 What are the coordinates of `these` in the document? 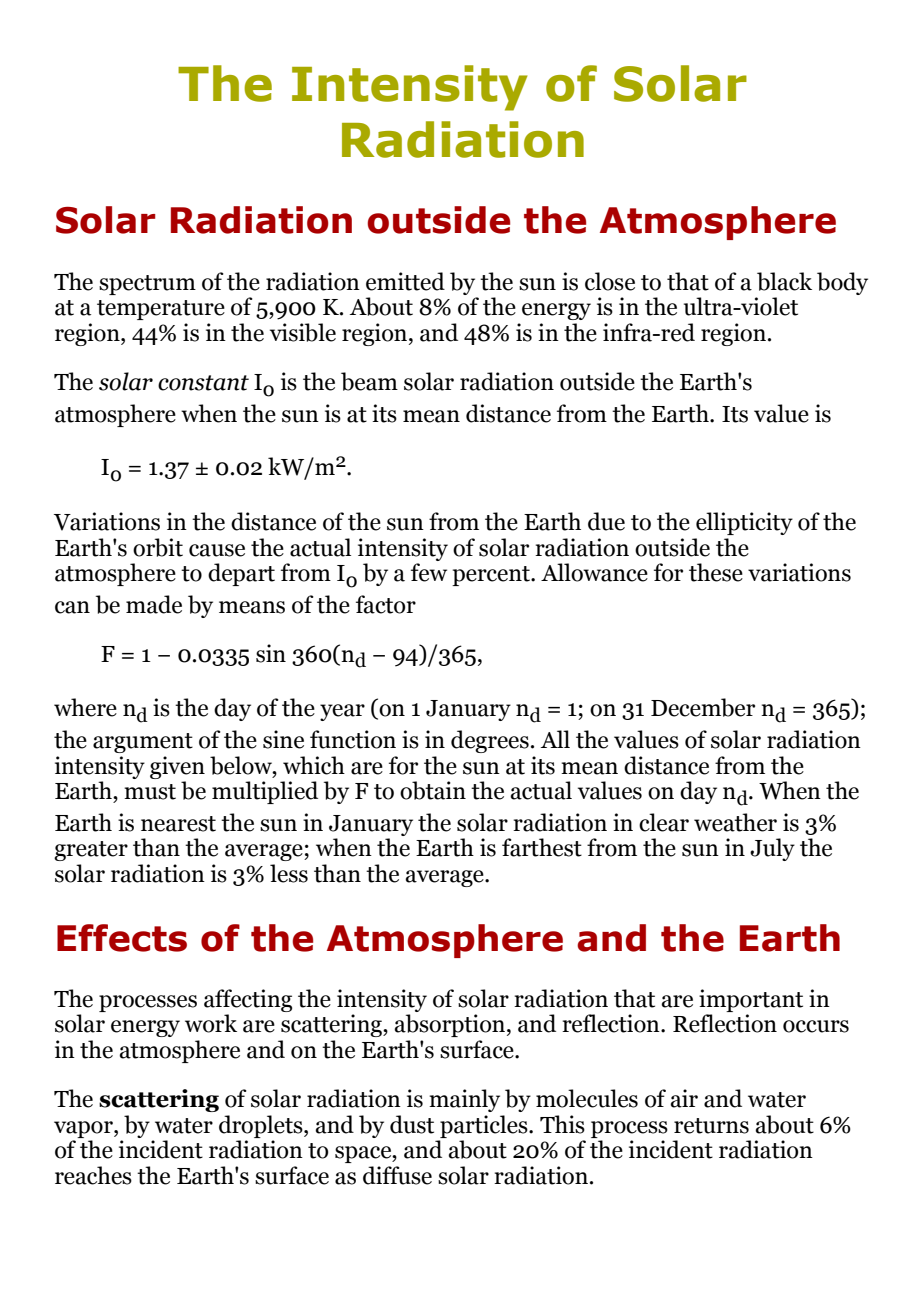 It's located at (716, 572).
